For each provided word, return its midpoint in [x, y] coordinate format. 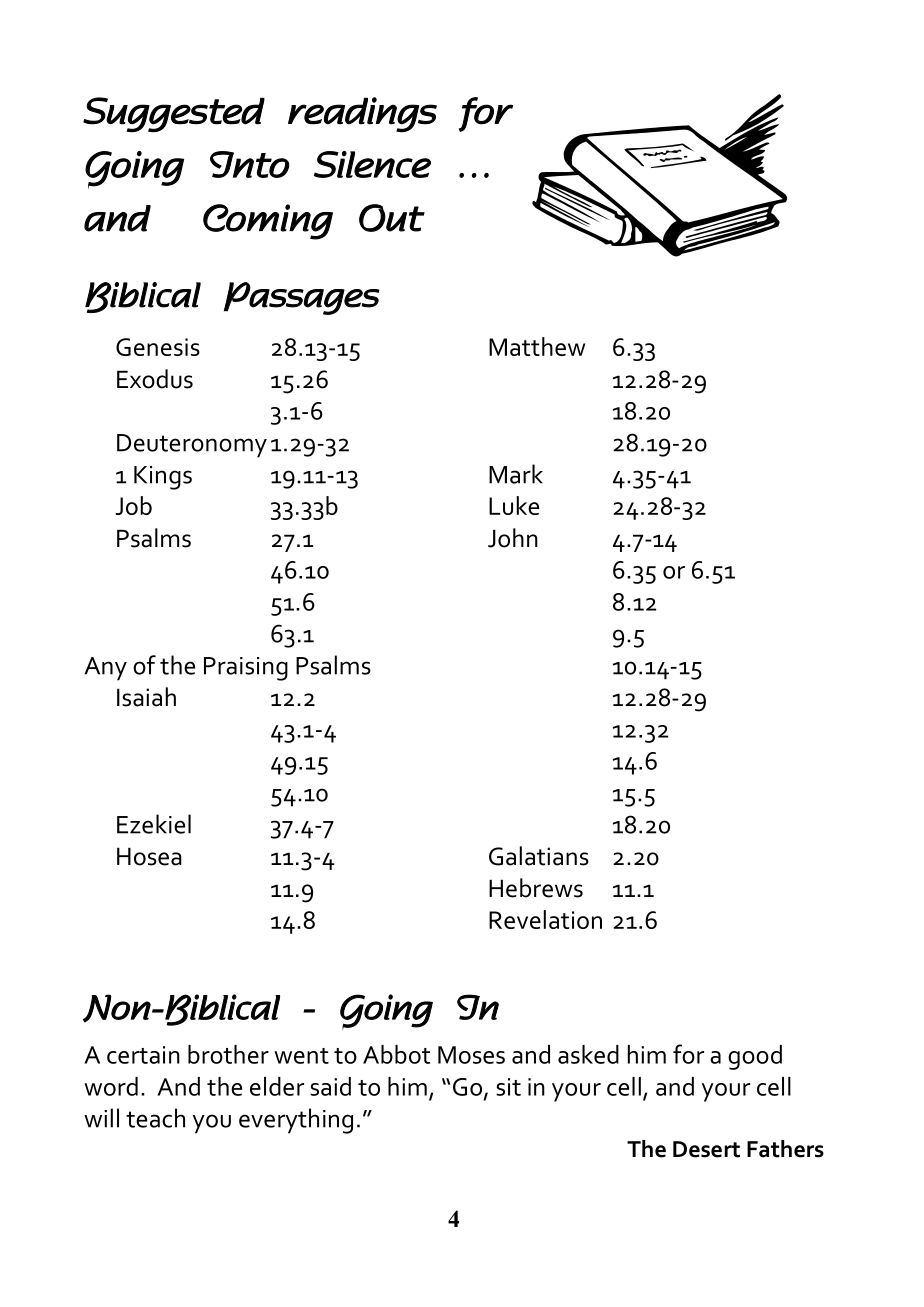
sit [508, 1087]
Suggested [174, 115]
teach [155, 1118]
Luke [514, 505]
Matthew [537, 346]
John [513, 538]
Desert [706, 1149]
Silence [372, 164]
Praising [246, 669]
